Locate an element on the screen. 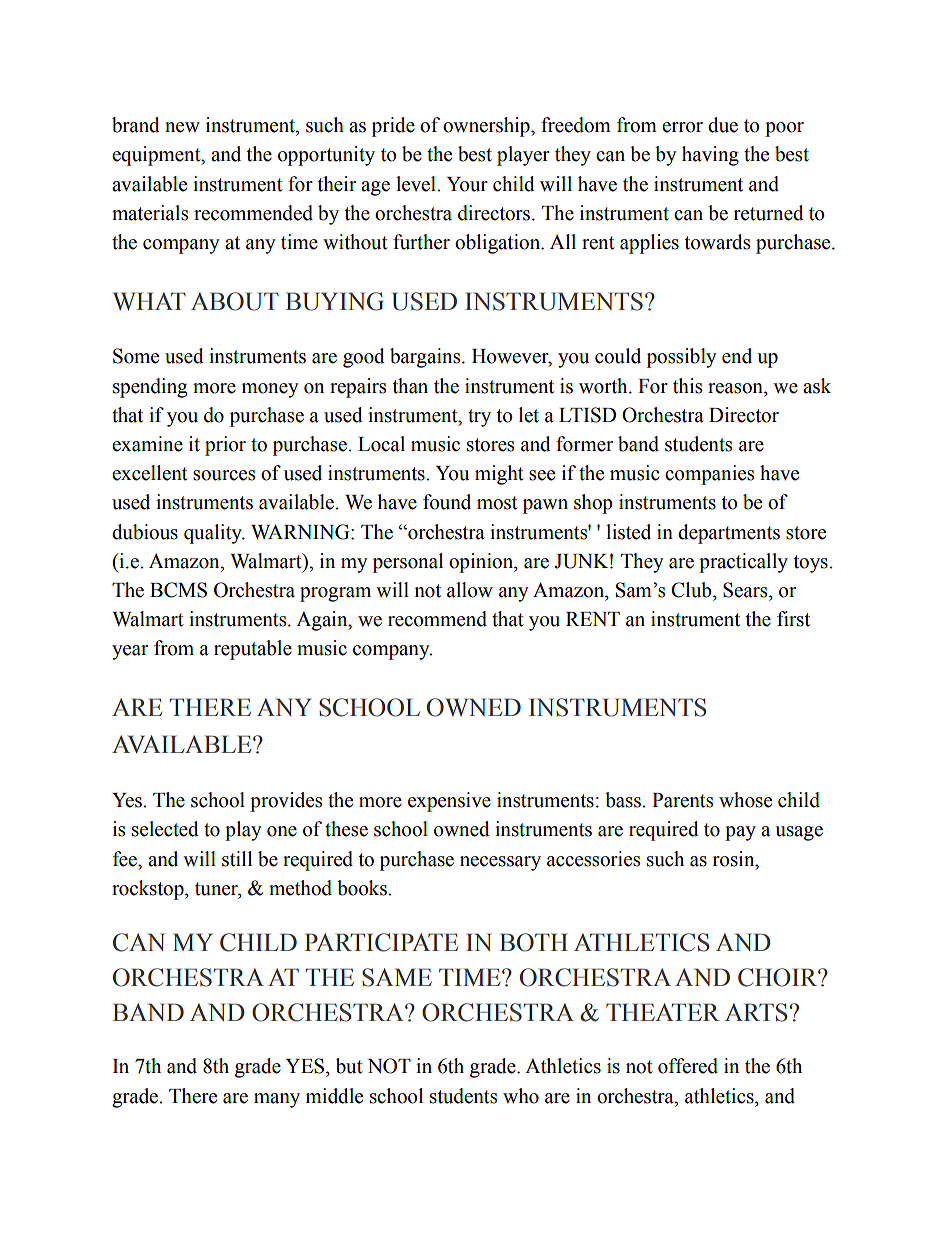 This screenshot has width=952, height=1233. having is located at coordinates (710, 156).
